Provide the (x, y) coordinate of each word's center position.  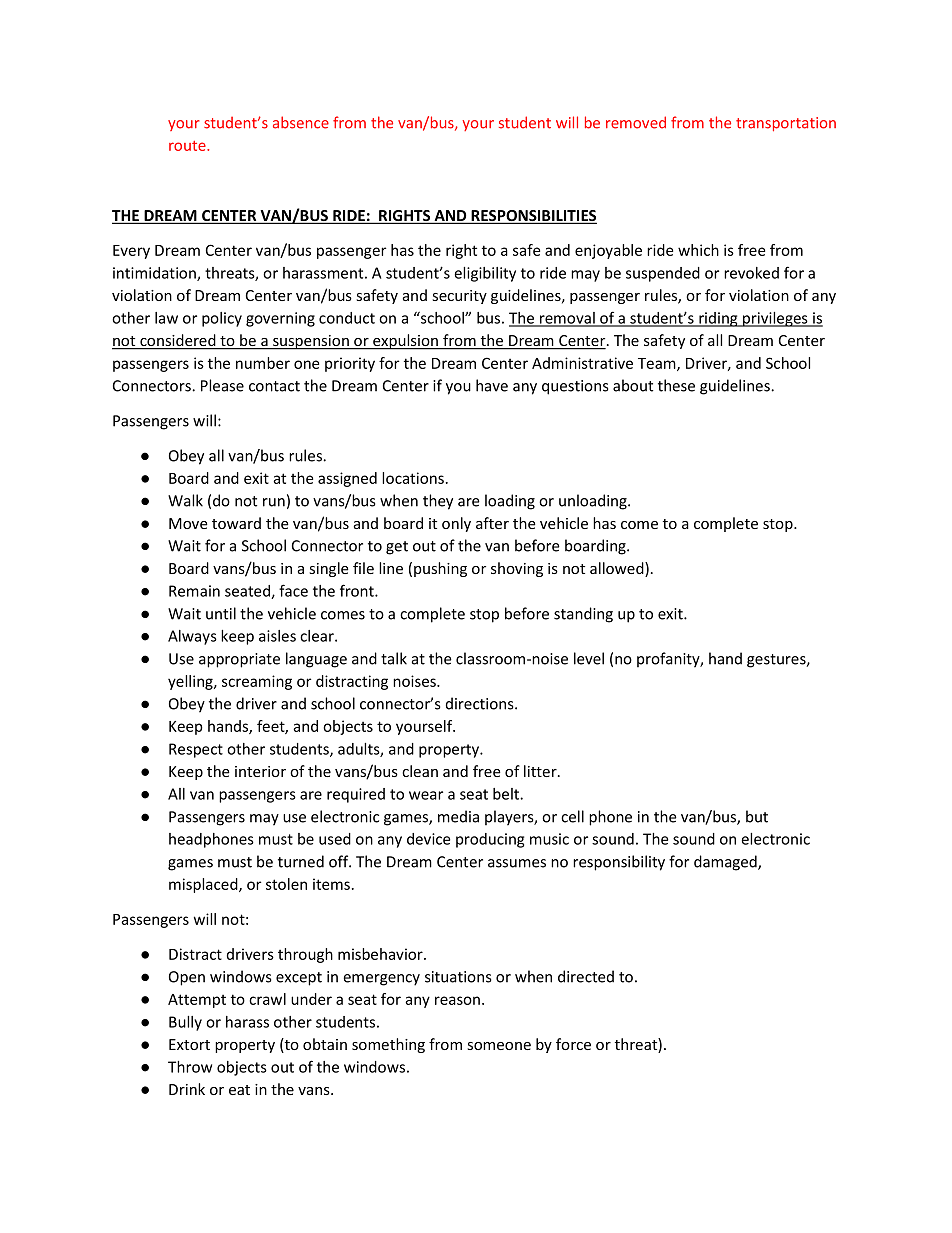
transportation (786, 124)
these (676, 385)
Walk (185, 500)
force (573, 1044)
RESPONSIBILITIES (533, 217)
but (757, 816)
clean (420, 771)
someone (499, 1046)
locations (413, 478)
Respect (196, 750)
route (188, 146)
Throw (190, 1067)
